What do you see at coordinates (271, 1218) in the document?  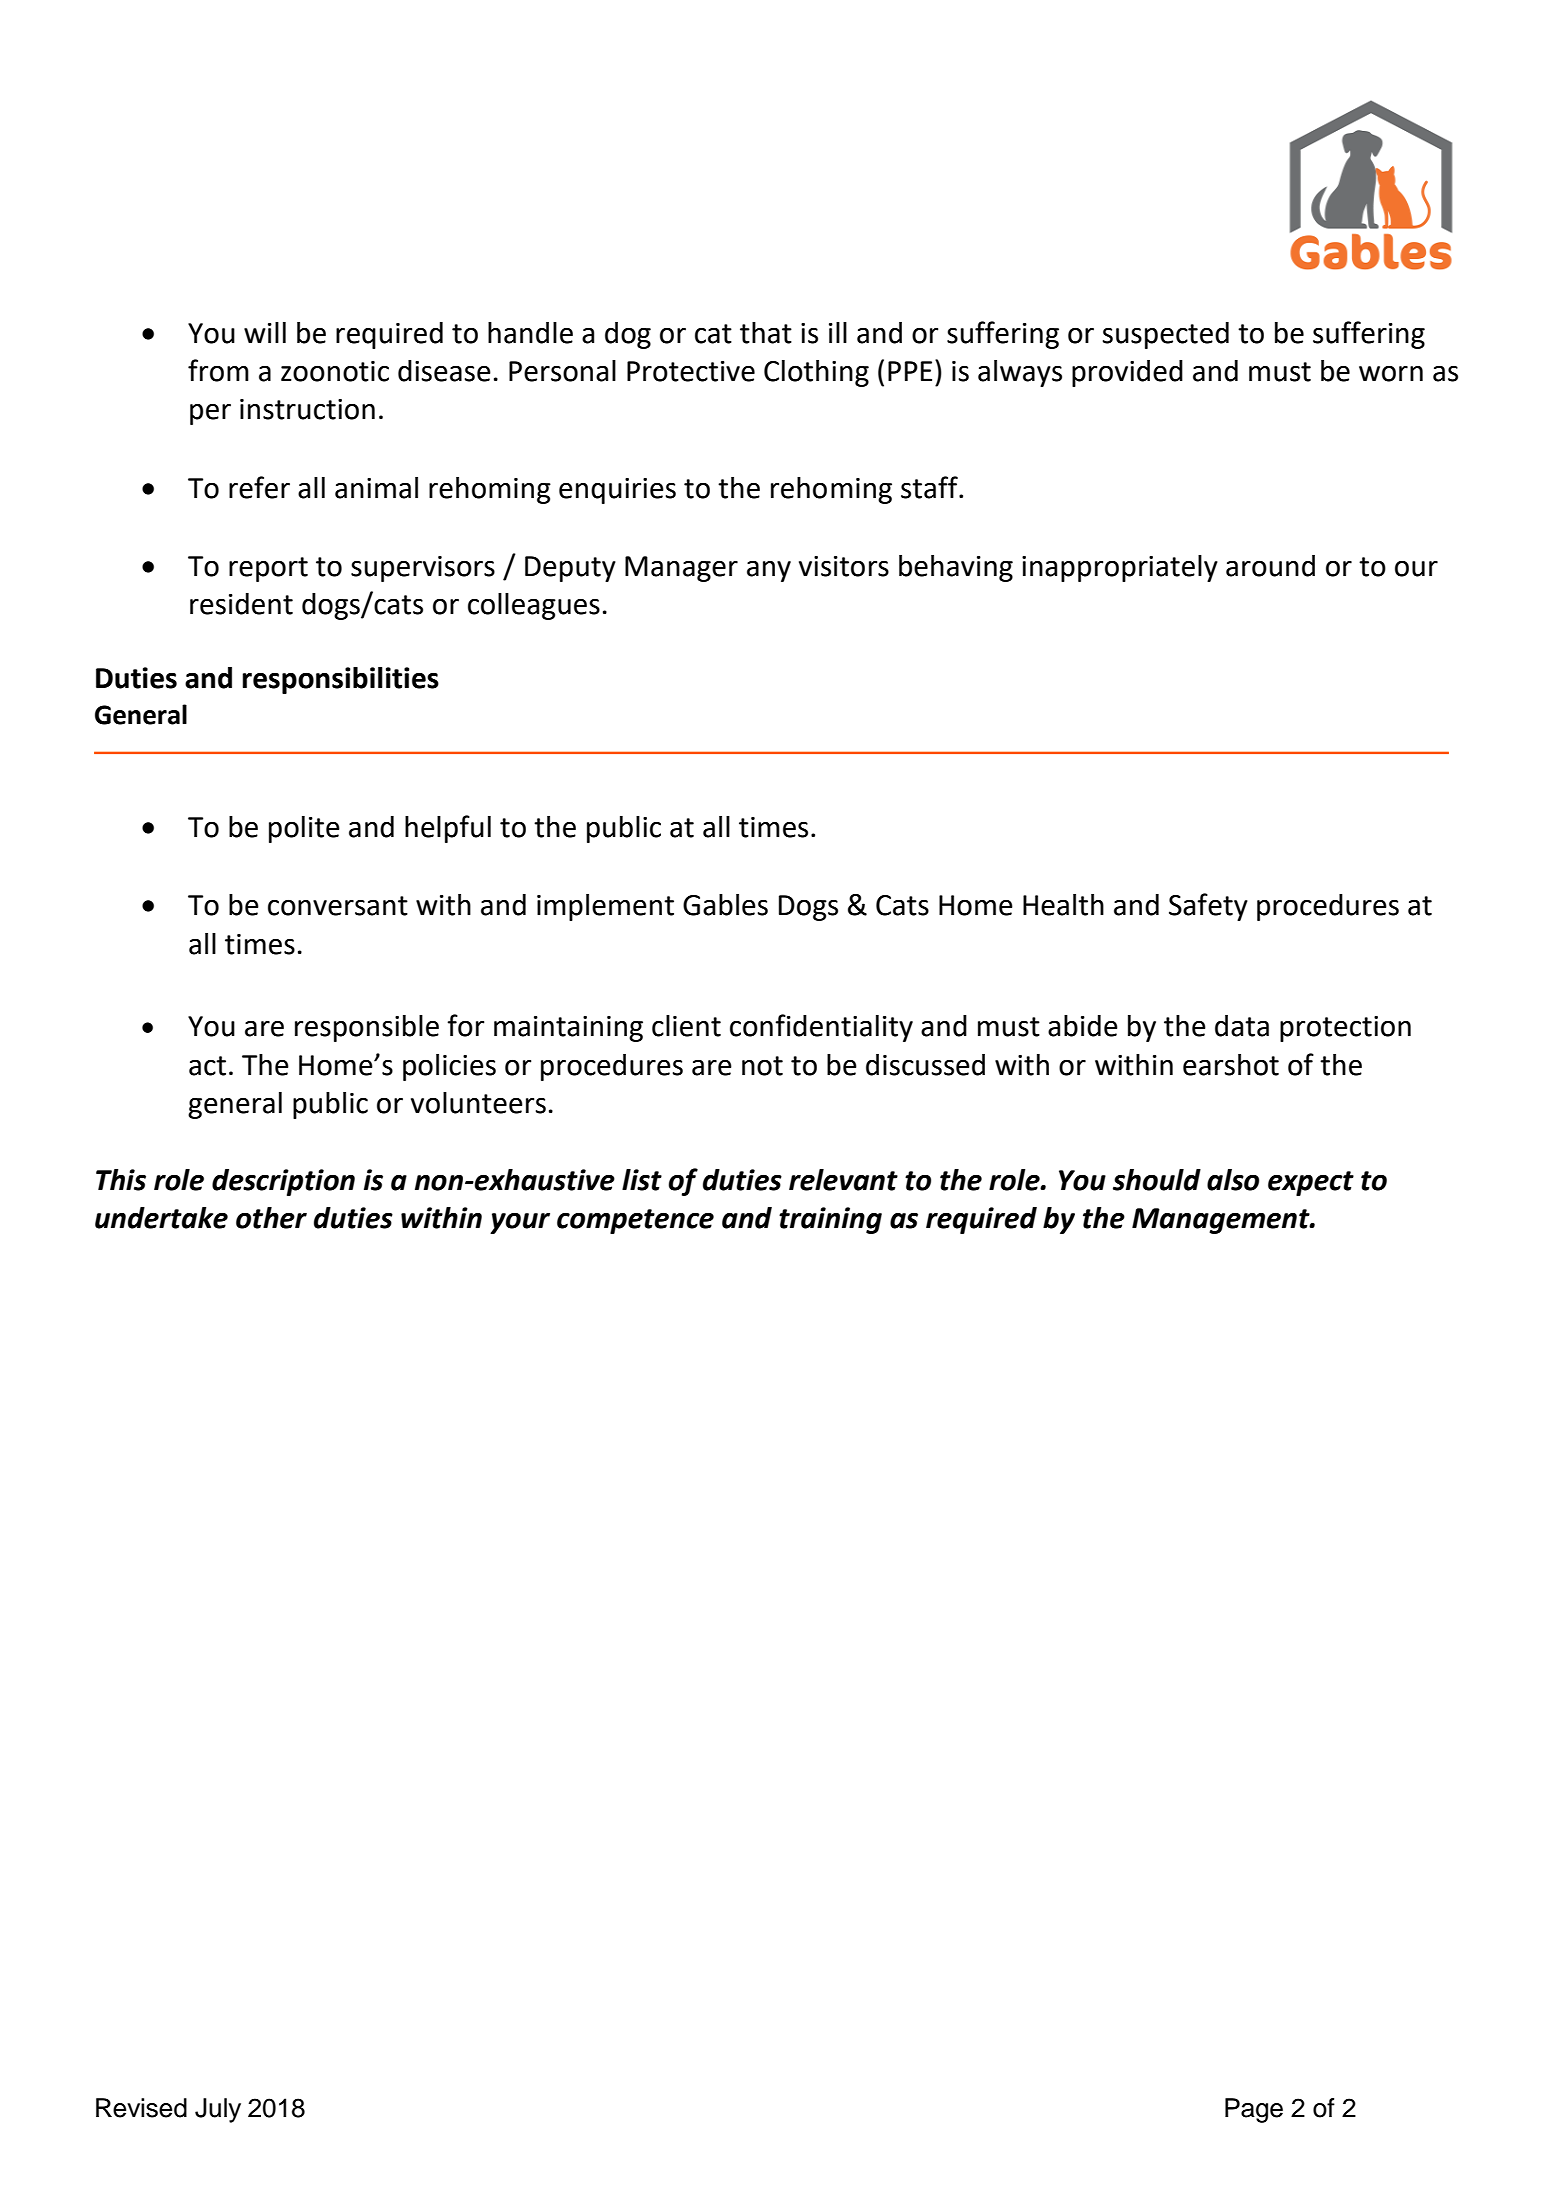 I see `other` at bounding box center [271, 1218].
